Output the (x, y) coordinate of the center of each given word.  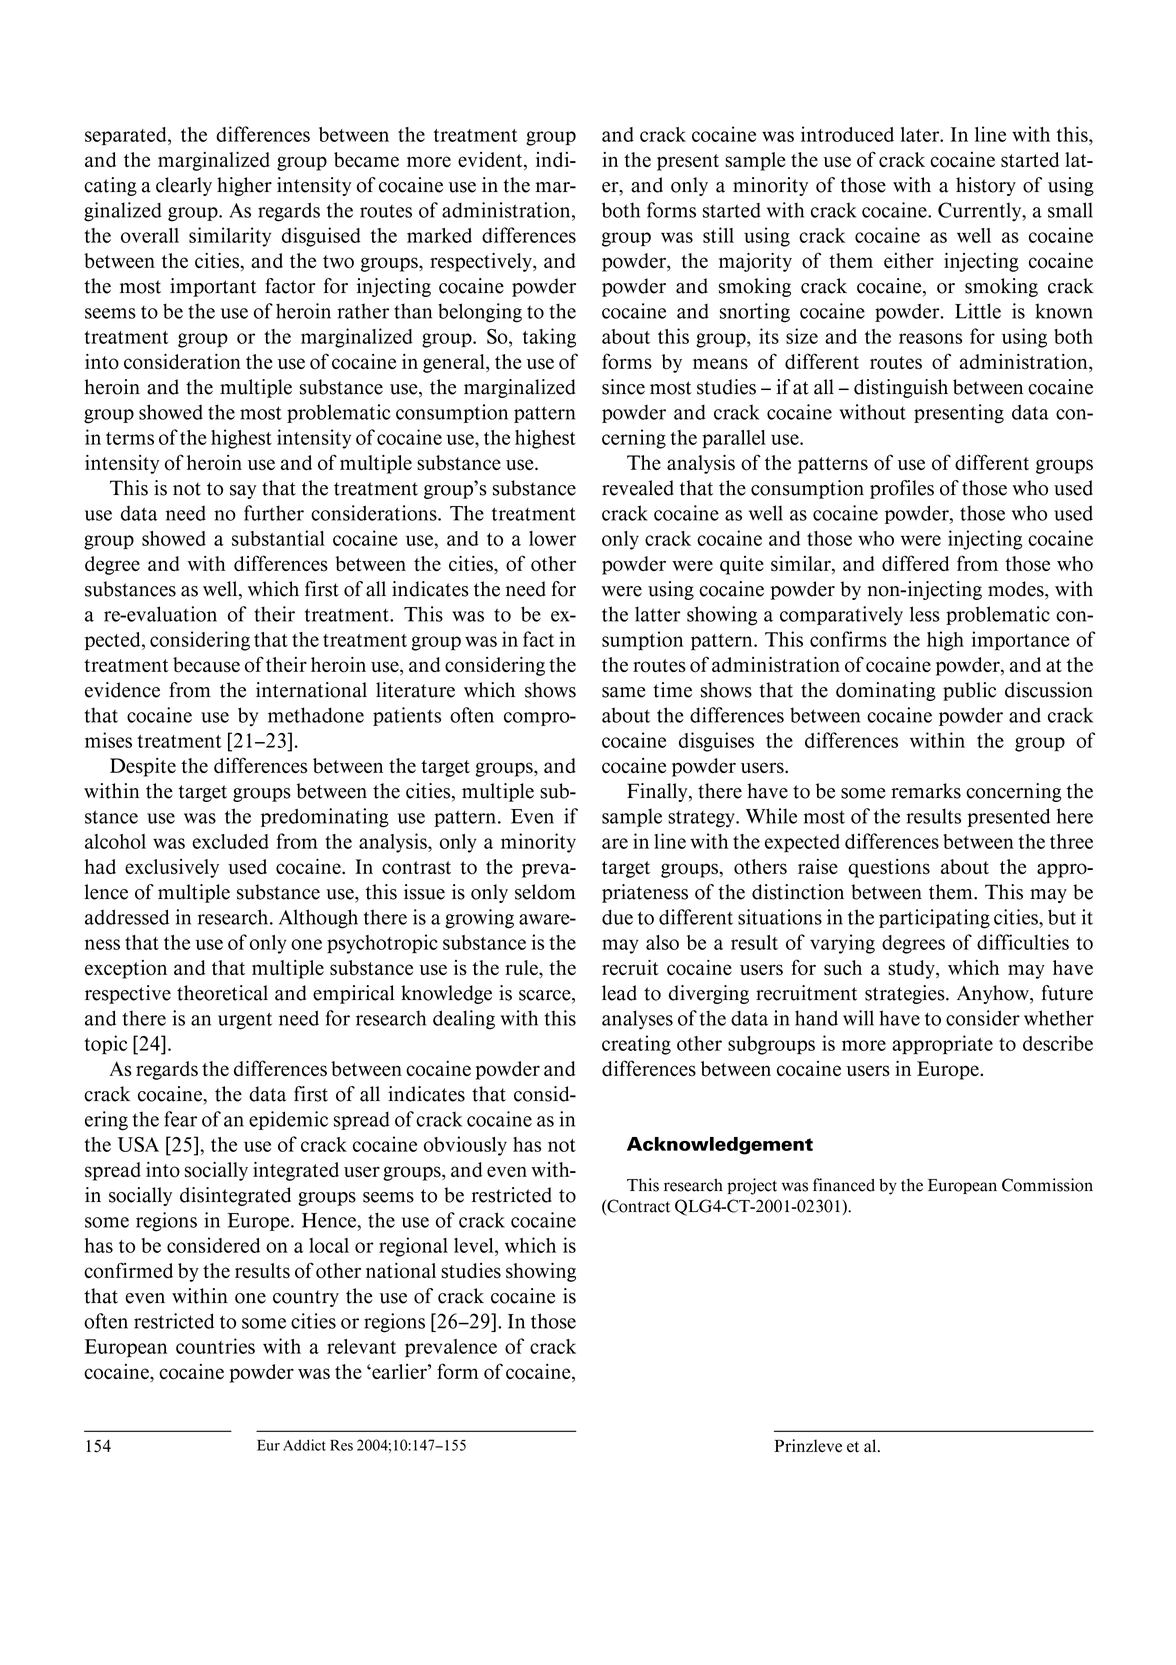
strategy (702, 819)
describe (1058, 1043)
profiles (902, 489)
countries (215, 1346)
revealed (638, 488)
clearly (184, 186)
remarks (926, 791)
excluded (230, 841)
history (986, 186)
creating (636, 1045)
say (243, 492)
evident (491, 161)
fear (180, 1119)
